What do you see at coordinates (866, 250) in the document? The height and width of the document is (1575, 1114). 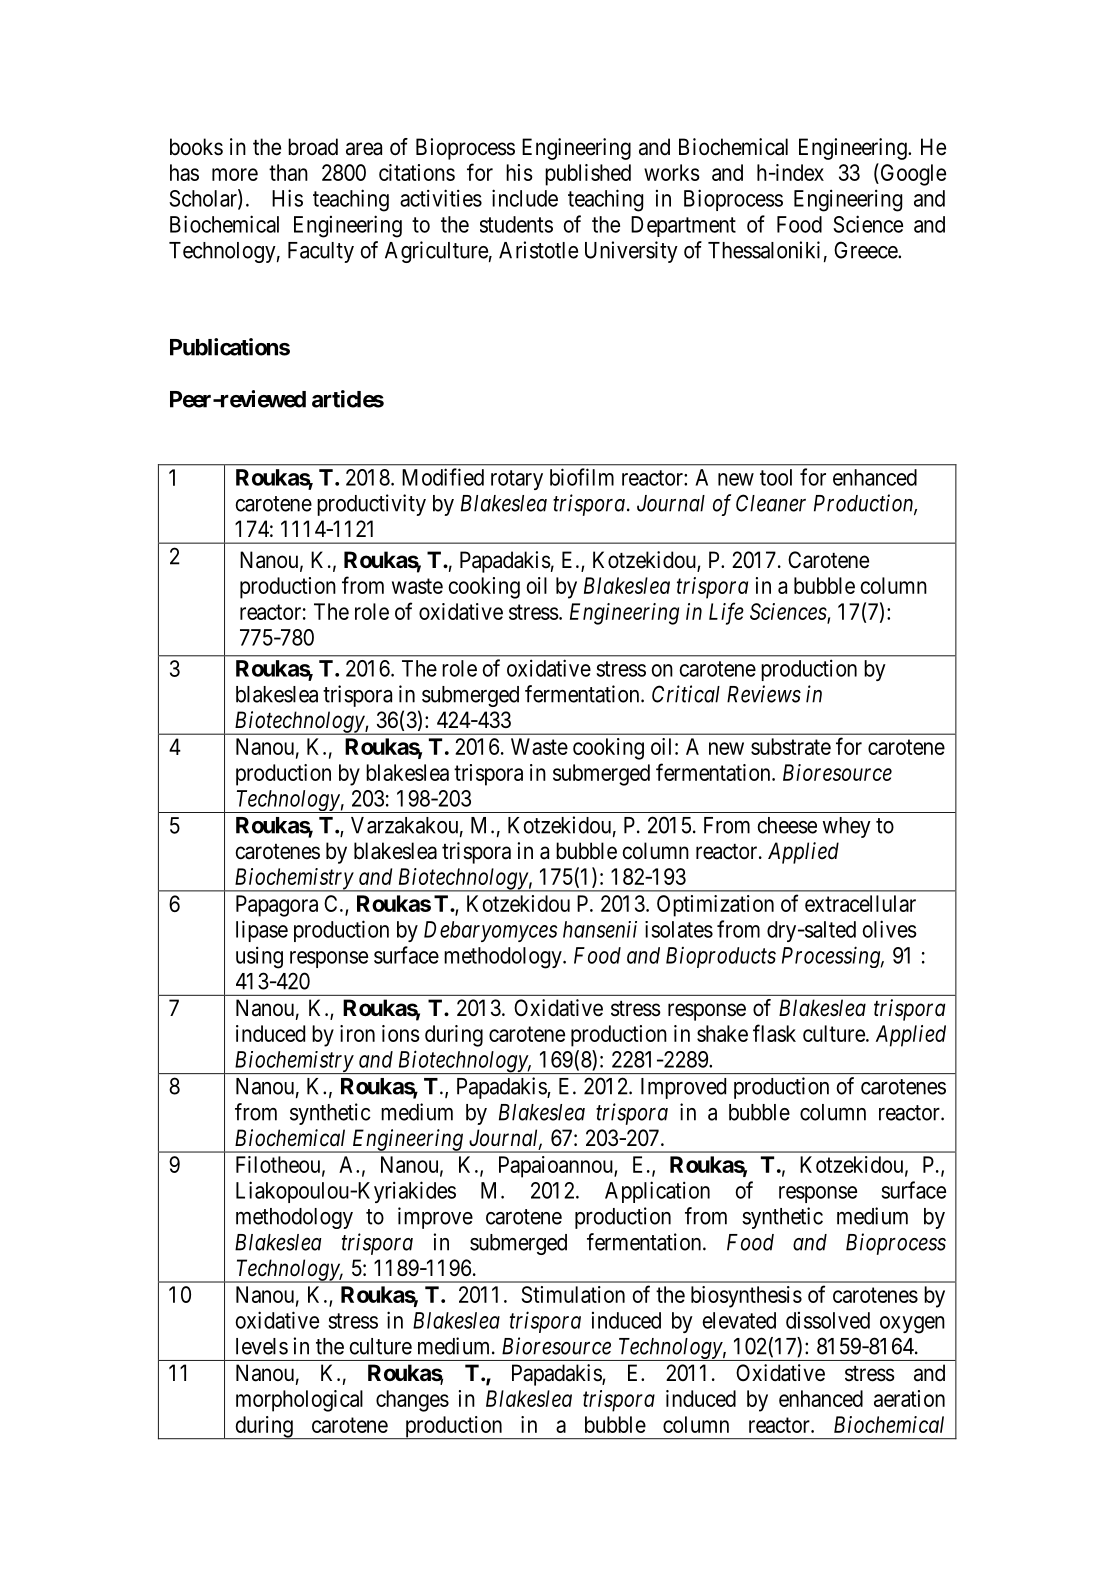 I see `Greece` at bounding box center [866, 250].
